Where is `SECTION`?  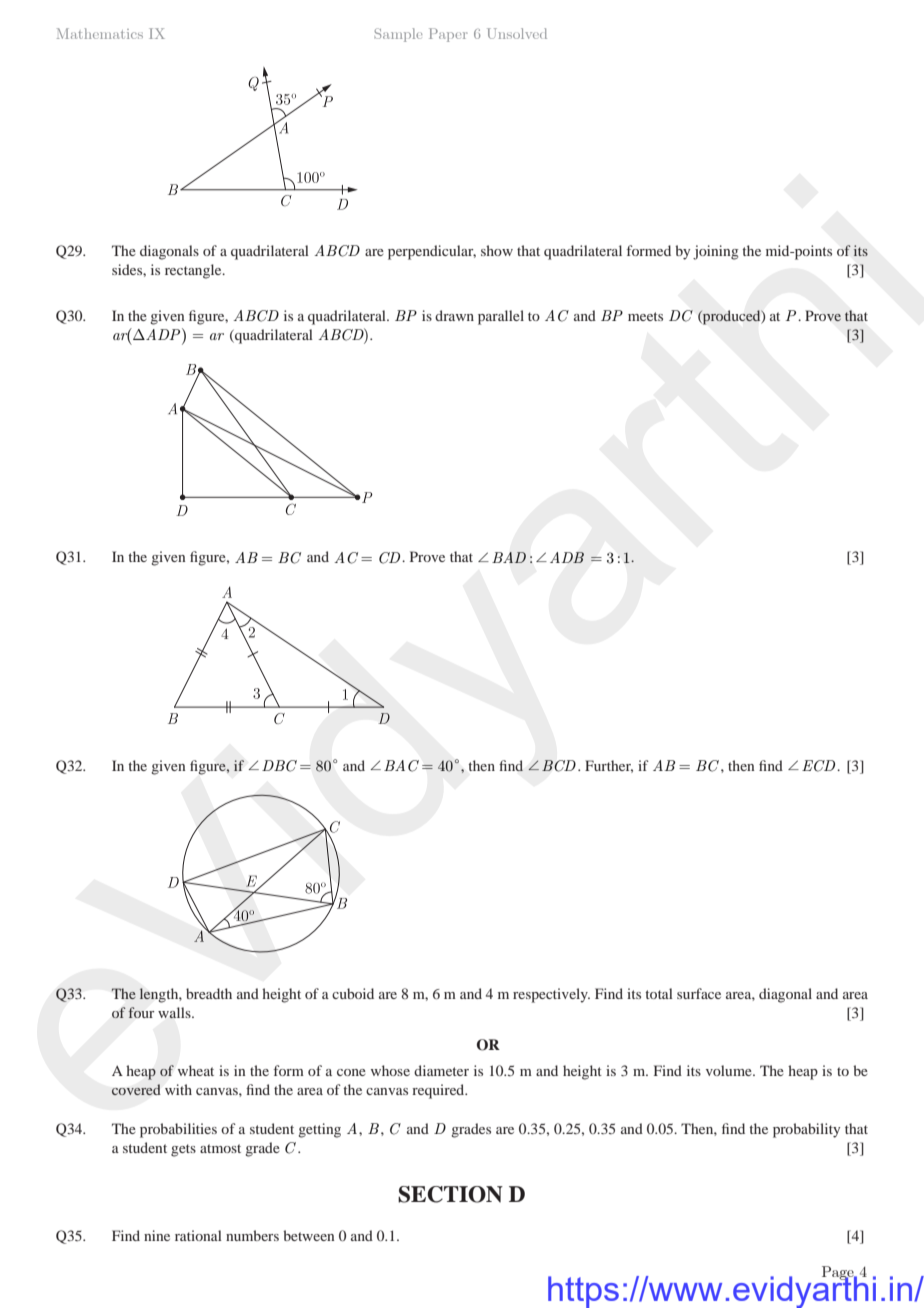
SECTION is located at coordinates (450, 1194).
